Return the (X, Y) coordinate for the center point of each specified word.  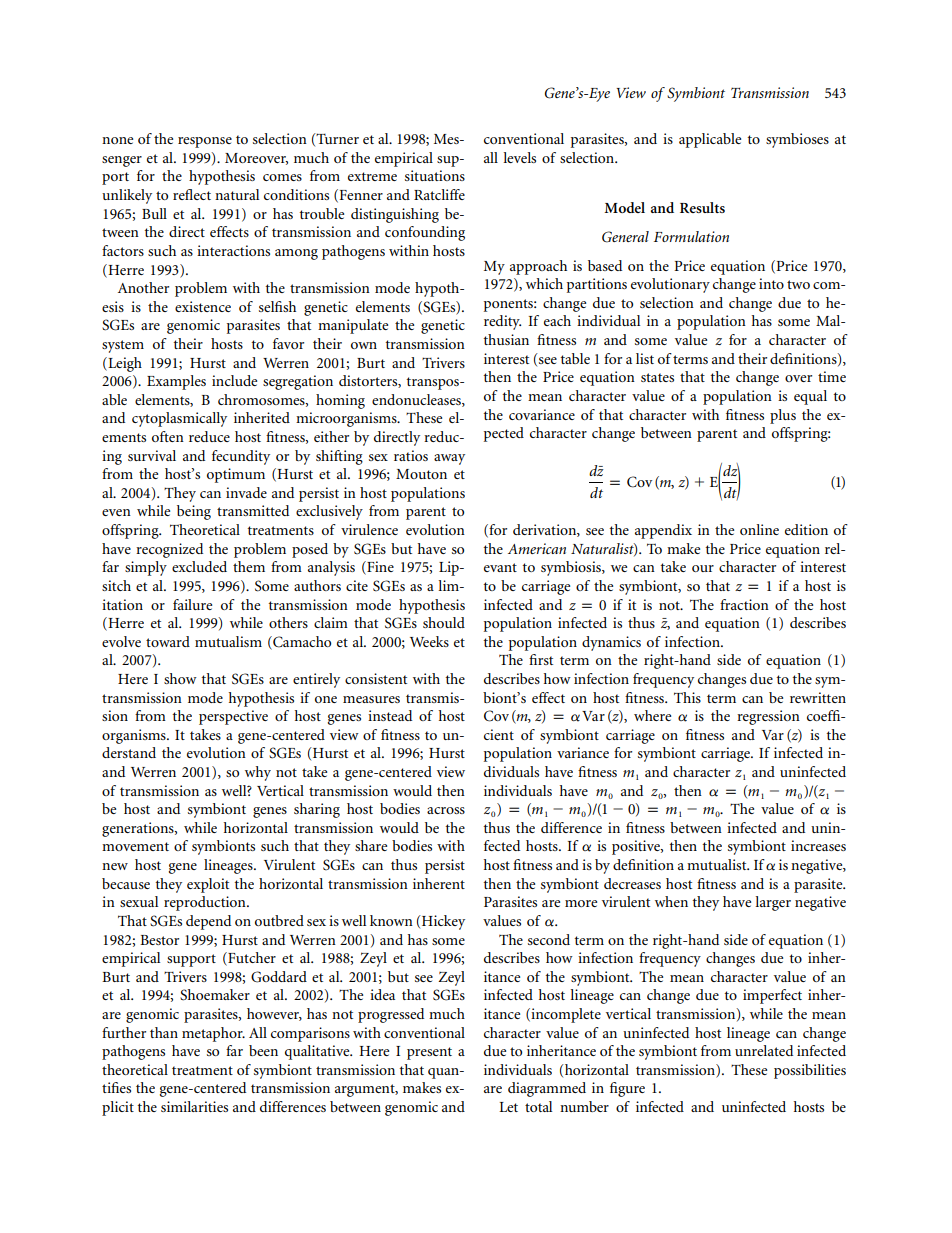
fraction (744, 604)
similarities (194, 1106)
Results (702, 207)
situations (435, 175)
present (429, 1053)
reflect (192, 194)
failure (192, 604)
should (444, 622)
